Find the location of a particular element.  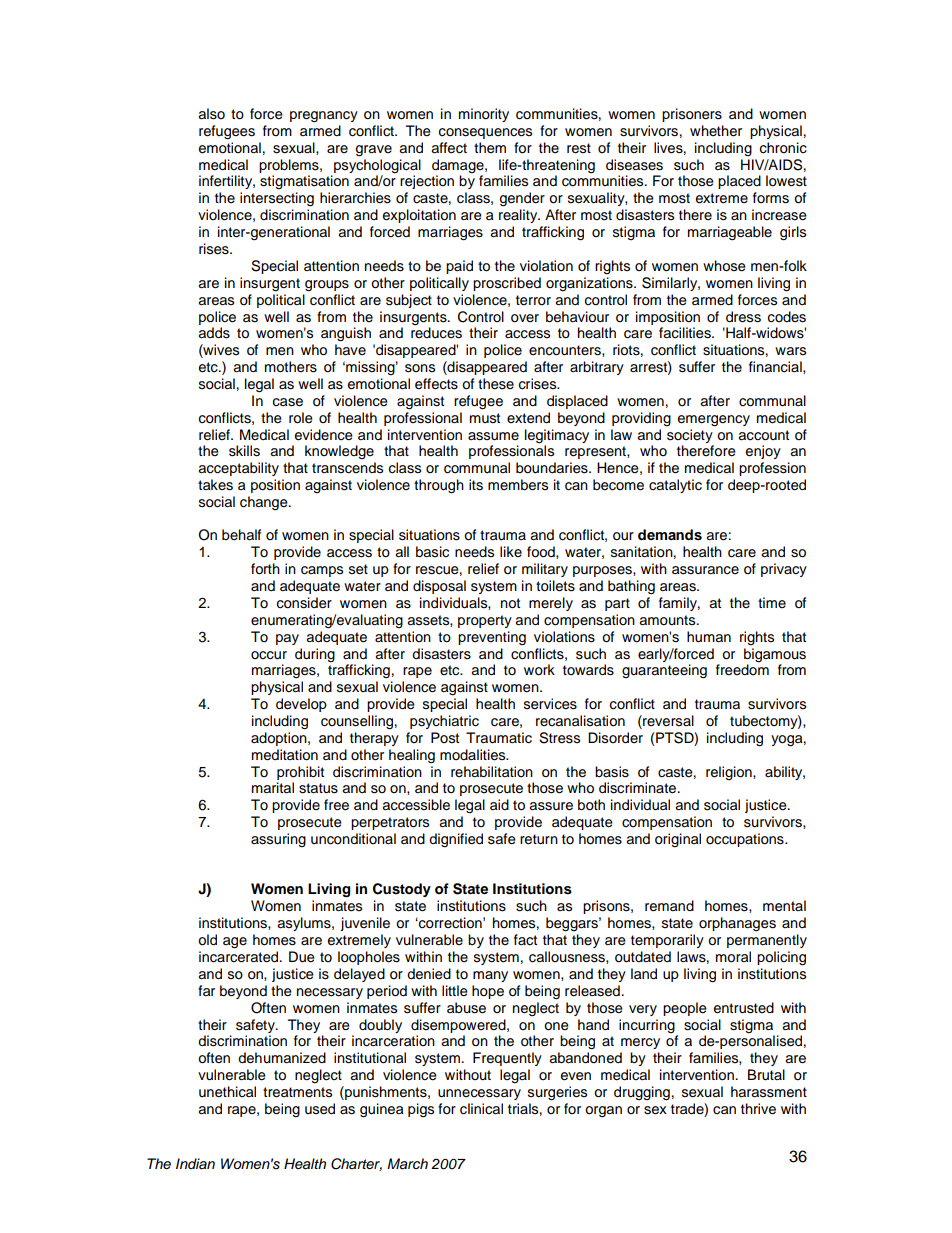

fact is located at coordinates (525, 940).
